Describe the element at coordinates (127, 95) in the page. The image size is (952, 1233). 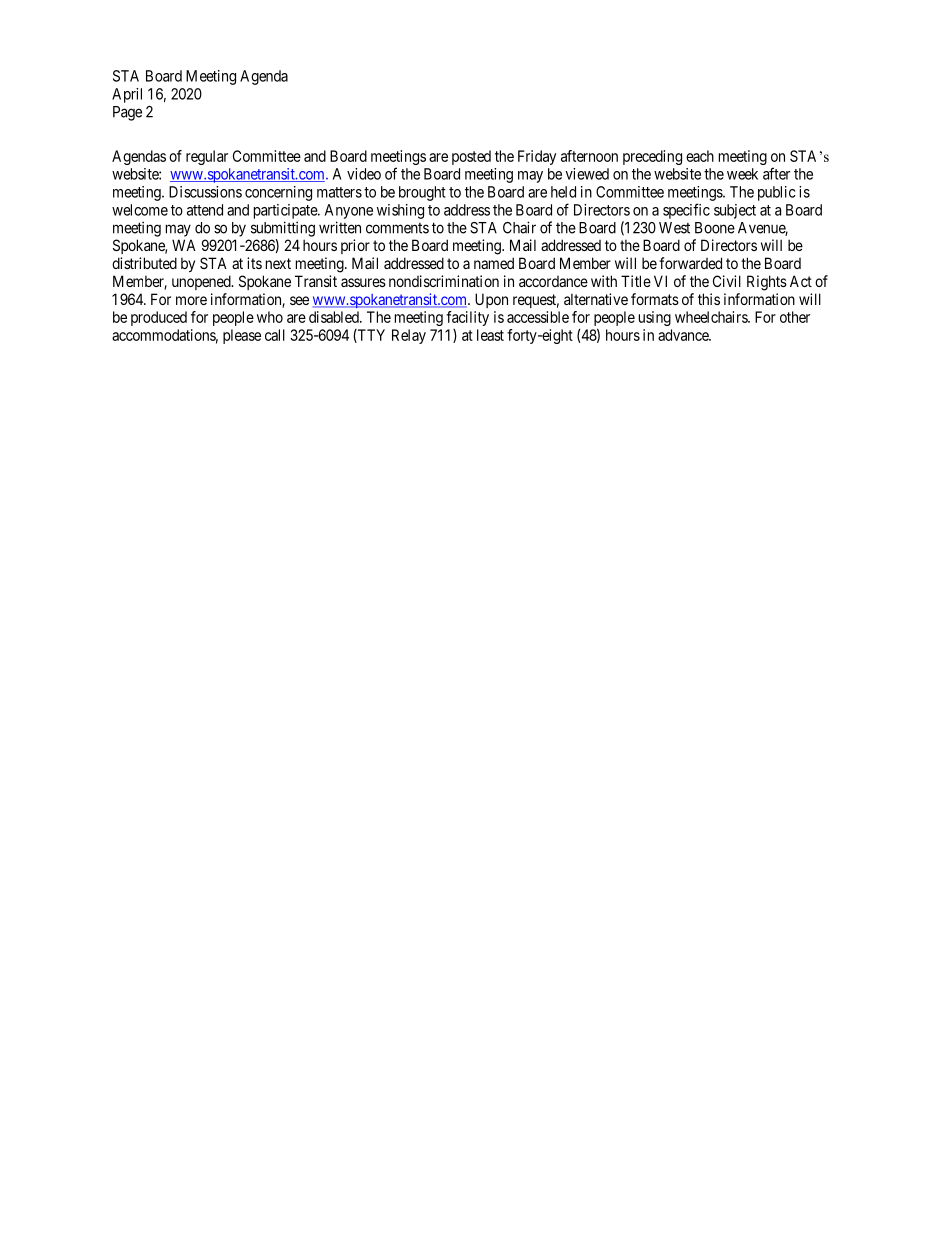
I see `April` at that location.
